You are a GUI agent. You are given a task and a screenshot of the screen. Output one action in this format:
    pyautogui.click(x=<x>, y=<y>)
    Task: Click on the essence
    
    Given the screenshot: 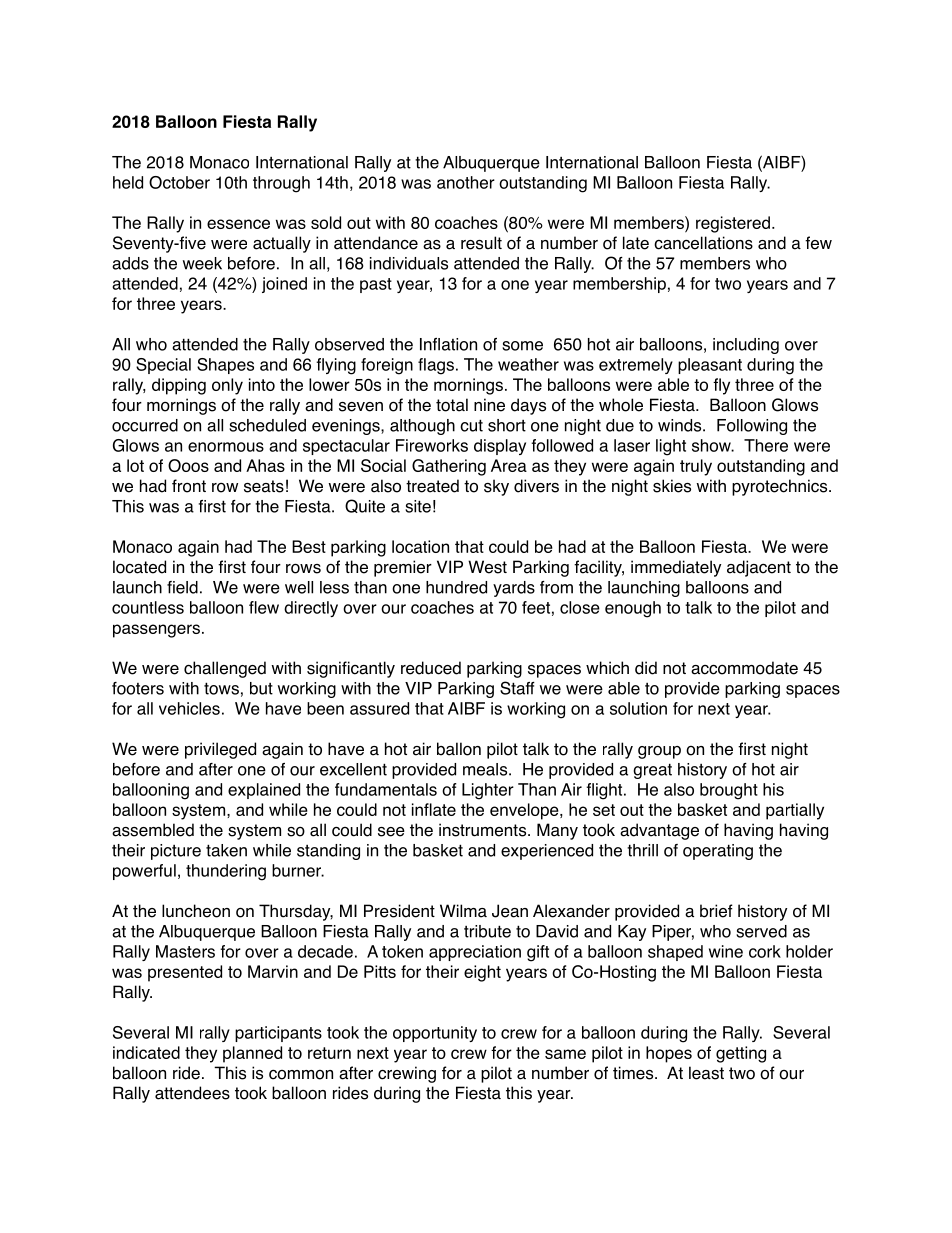 What is the action you would take?
    pyautogui.click(x=238, y=224)
